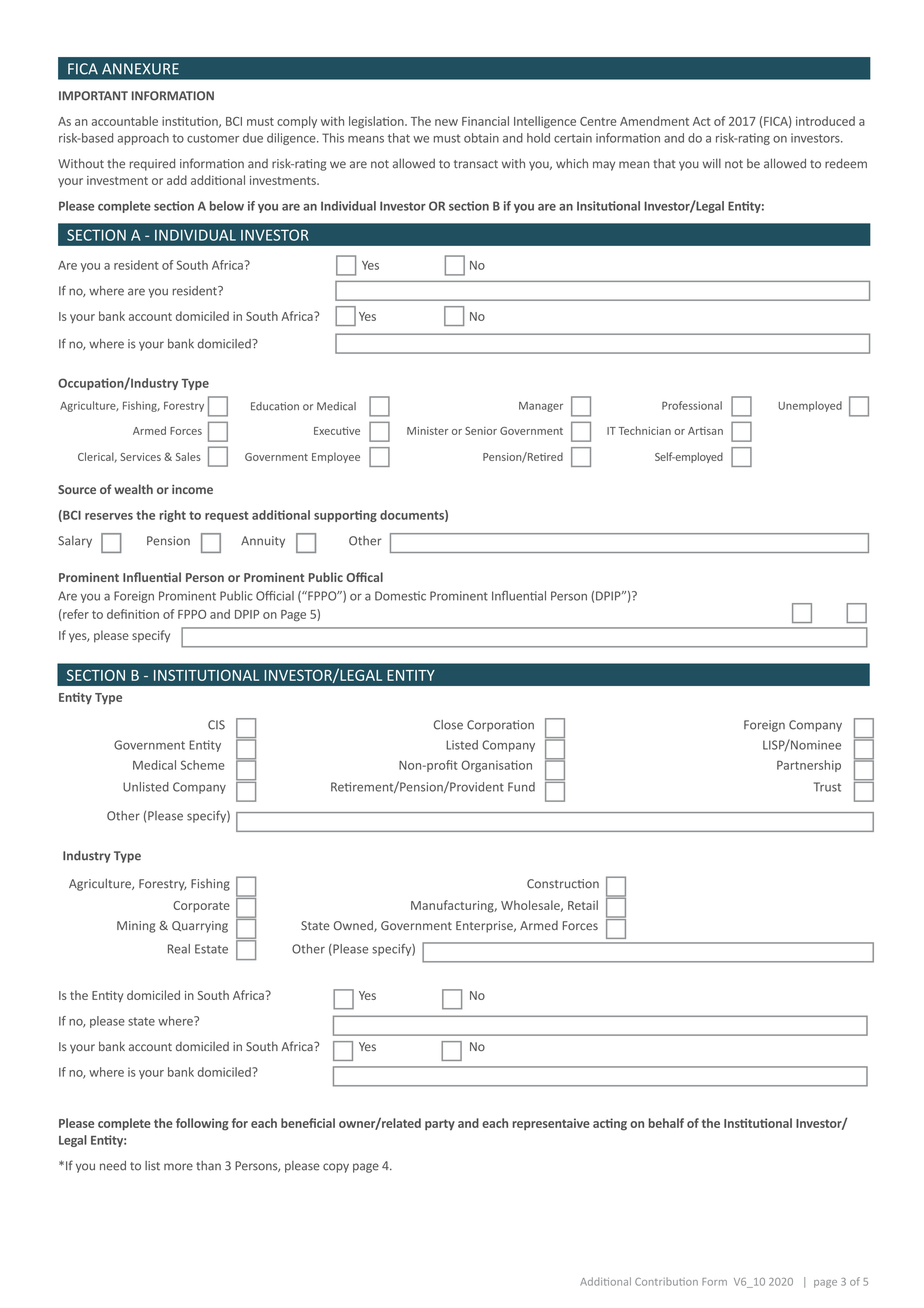  Describe the element at coordinates (400, 596) in the document. I see `Domestic` at that location.
